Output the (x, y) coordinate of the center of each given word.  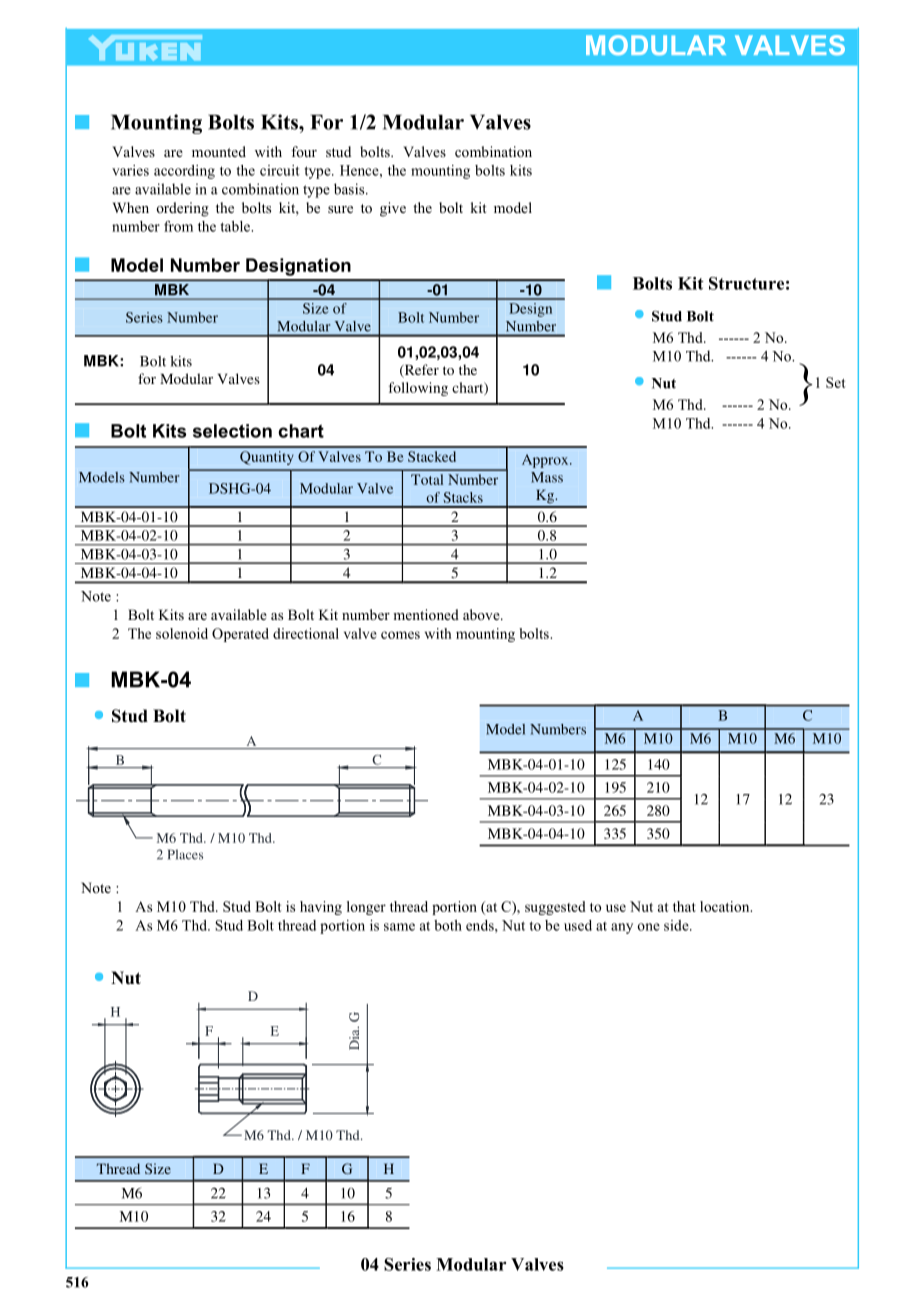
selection (232, 431)
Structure (746, 283)
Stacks (463, 497)
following (418, 389)
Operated (240, 635)
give (393, 209)
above (482, 614)
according (184, 172)
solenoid (182, 633)
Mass (547, 477)
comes (400, 635)
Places (185, 854)
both (448, 925)
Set (836, 382)
